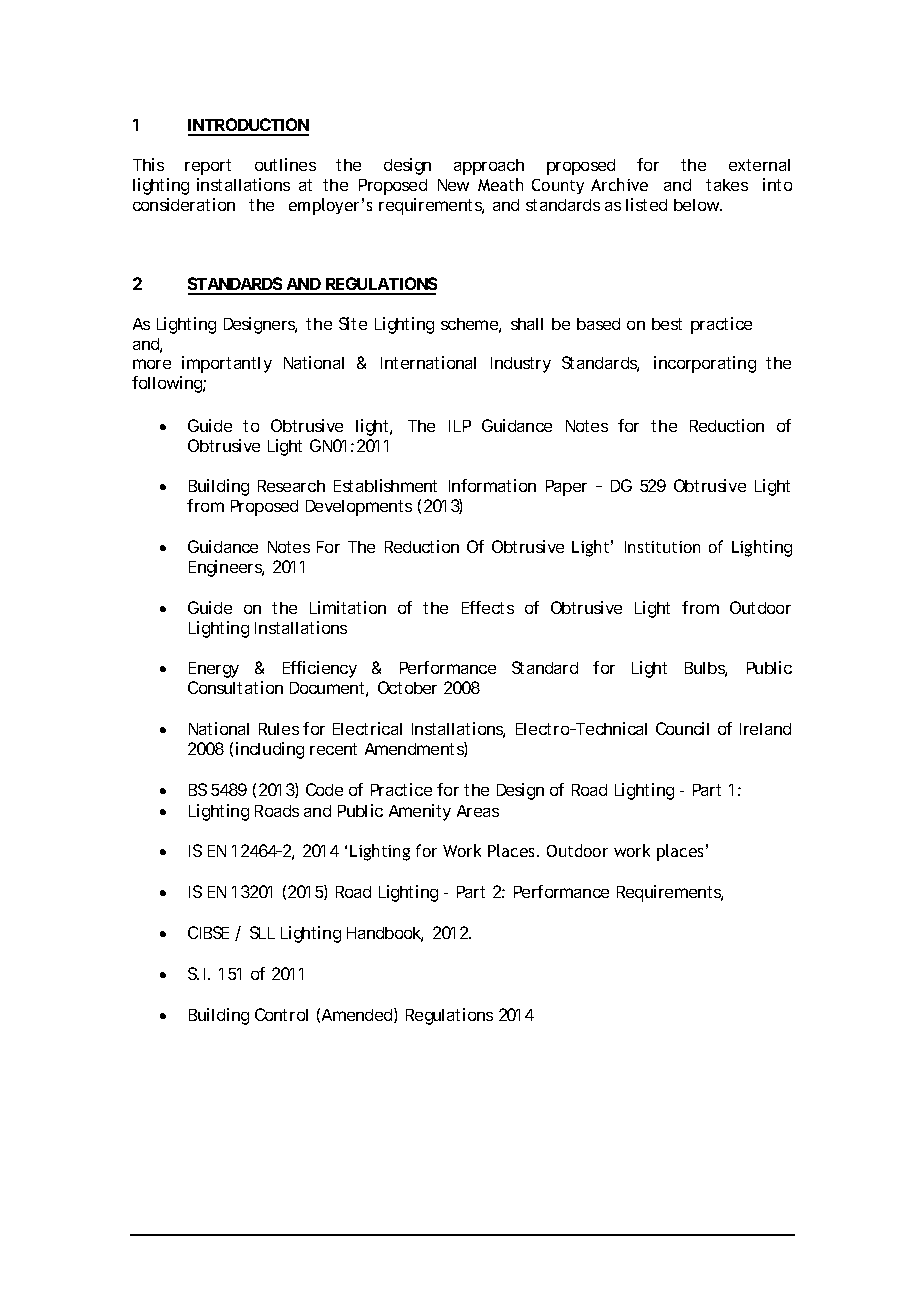 This screenshot has height=1307, width=924. What do you see at coordinates (460, 426) in the screenshot?
I see `ILP` at bounding box center [460, 426].
